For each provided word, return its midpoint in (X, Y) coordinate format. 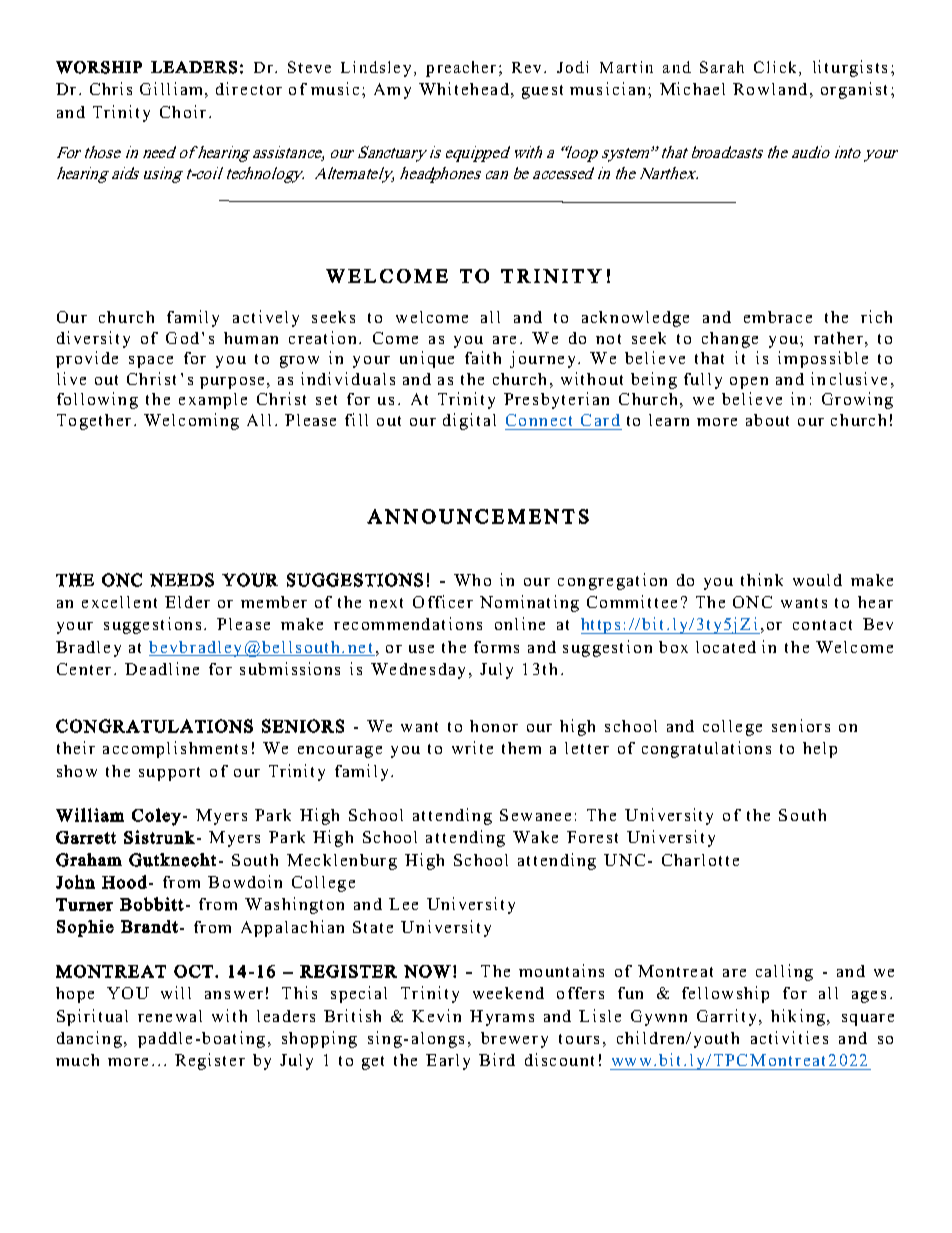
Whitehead (464, 88)
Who (472, 580)
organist (854, 90)
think (762, 579)
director (249, 88)
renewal (170, 1016)
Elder (187, 602)
